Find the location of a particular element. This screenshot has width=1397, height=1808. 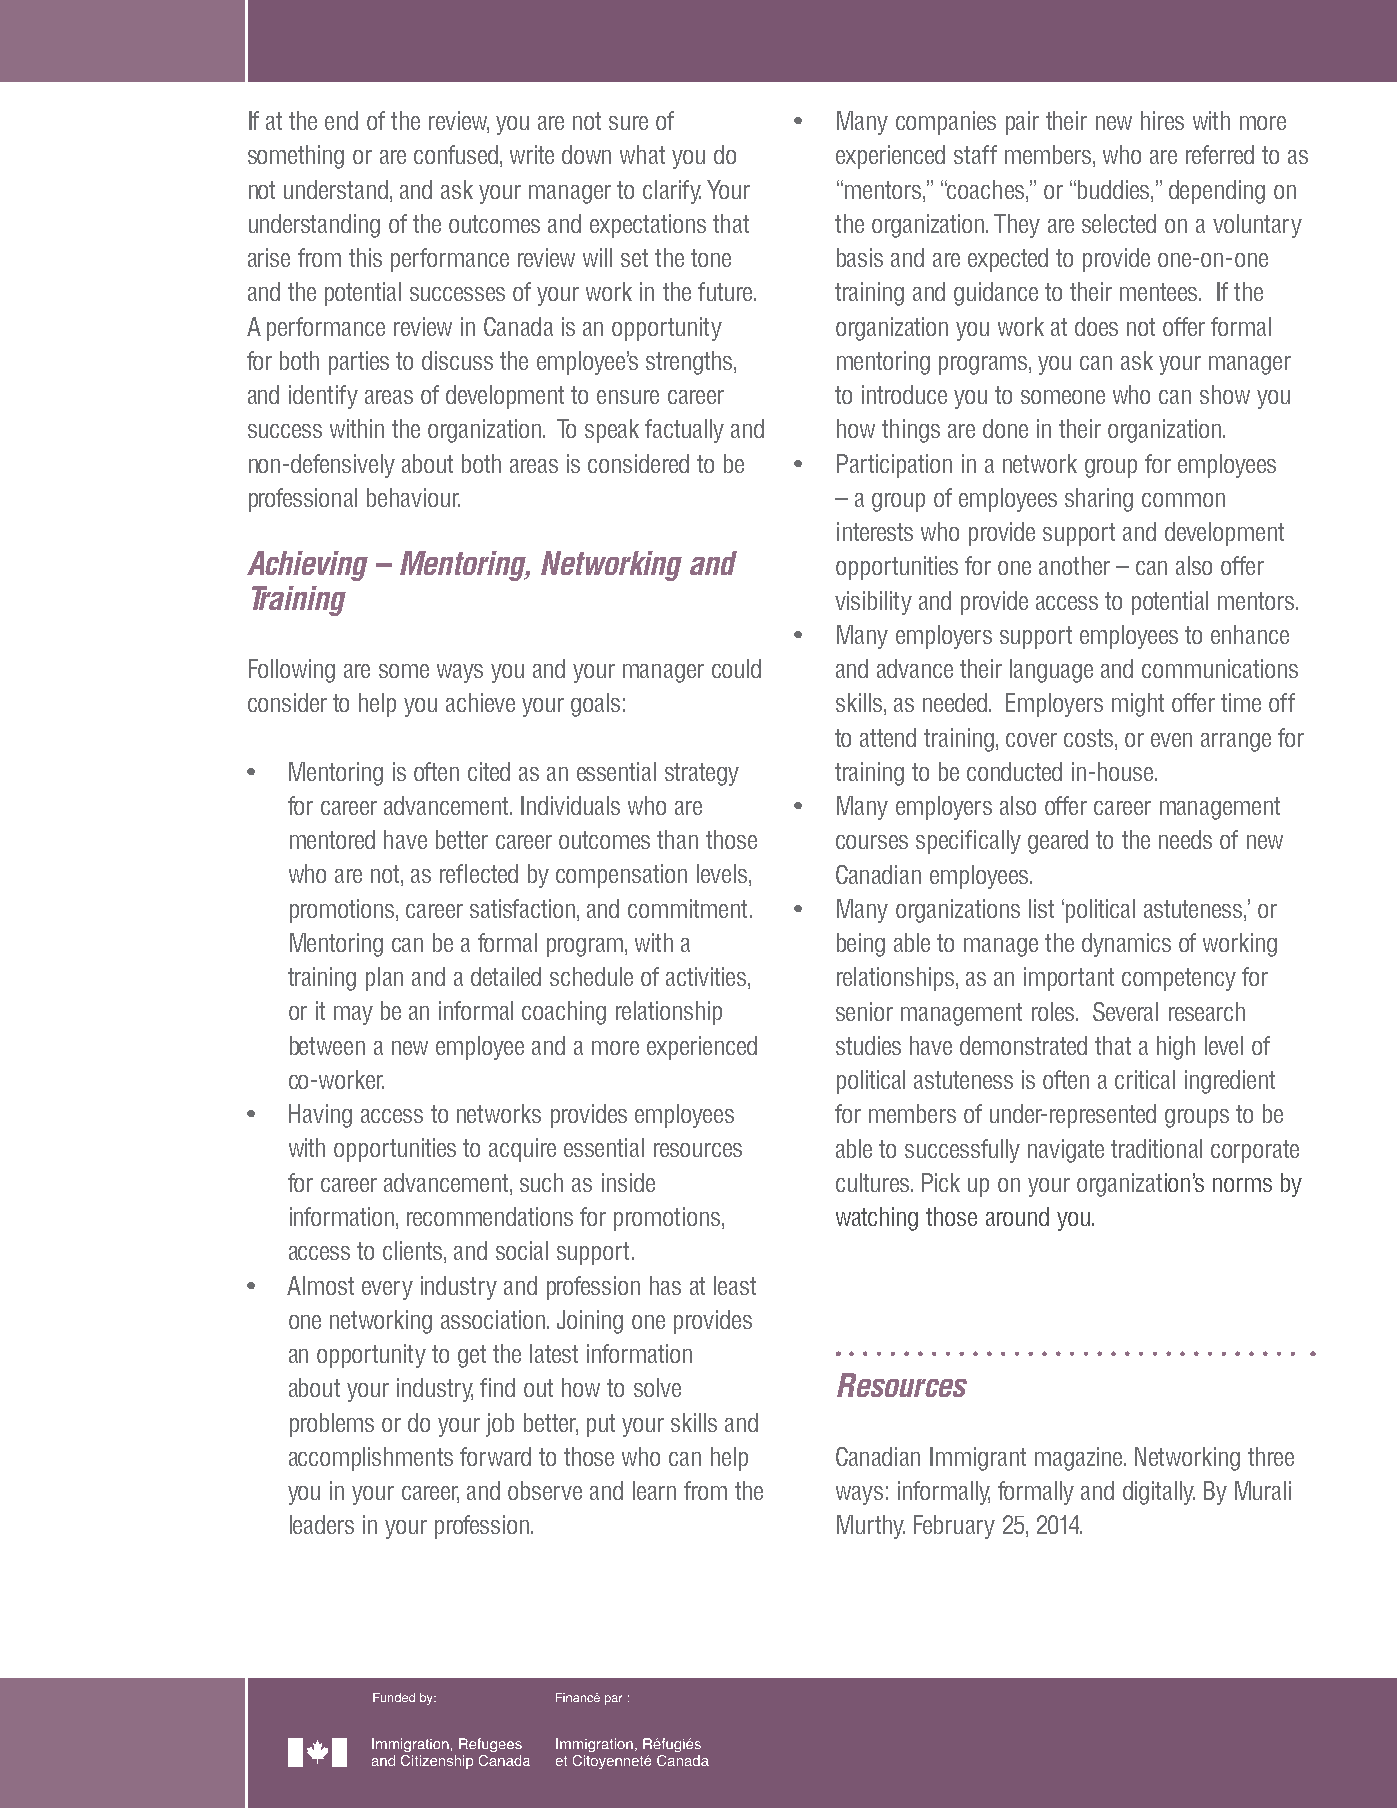

clarify is located at coordinates (672, 192).
